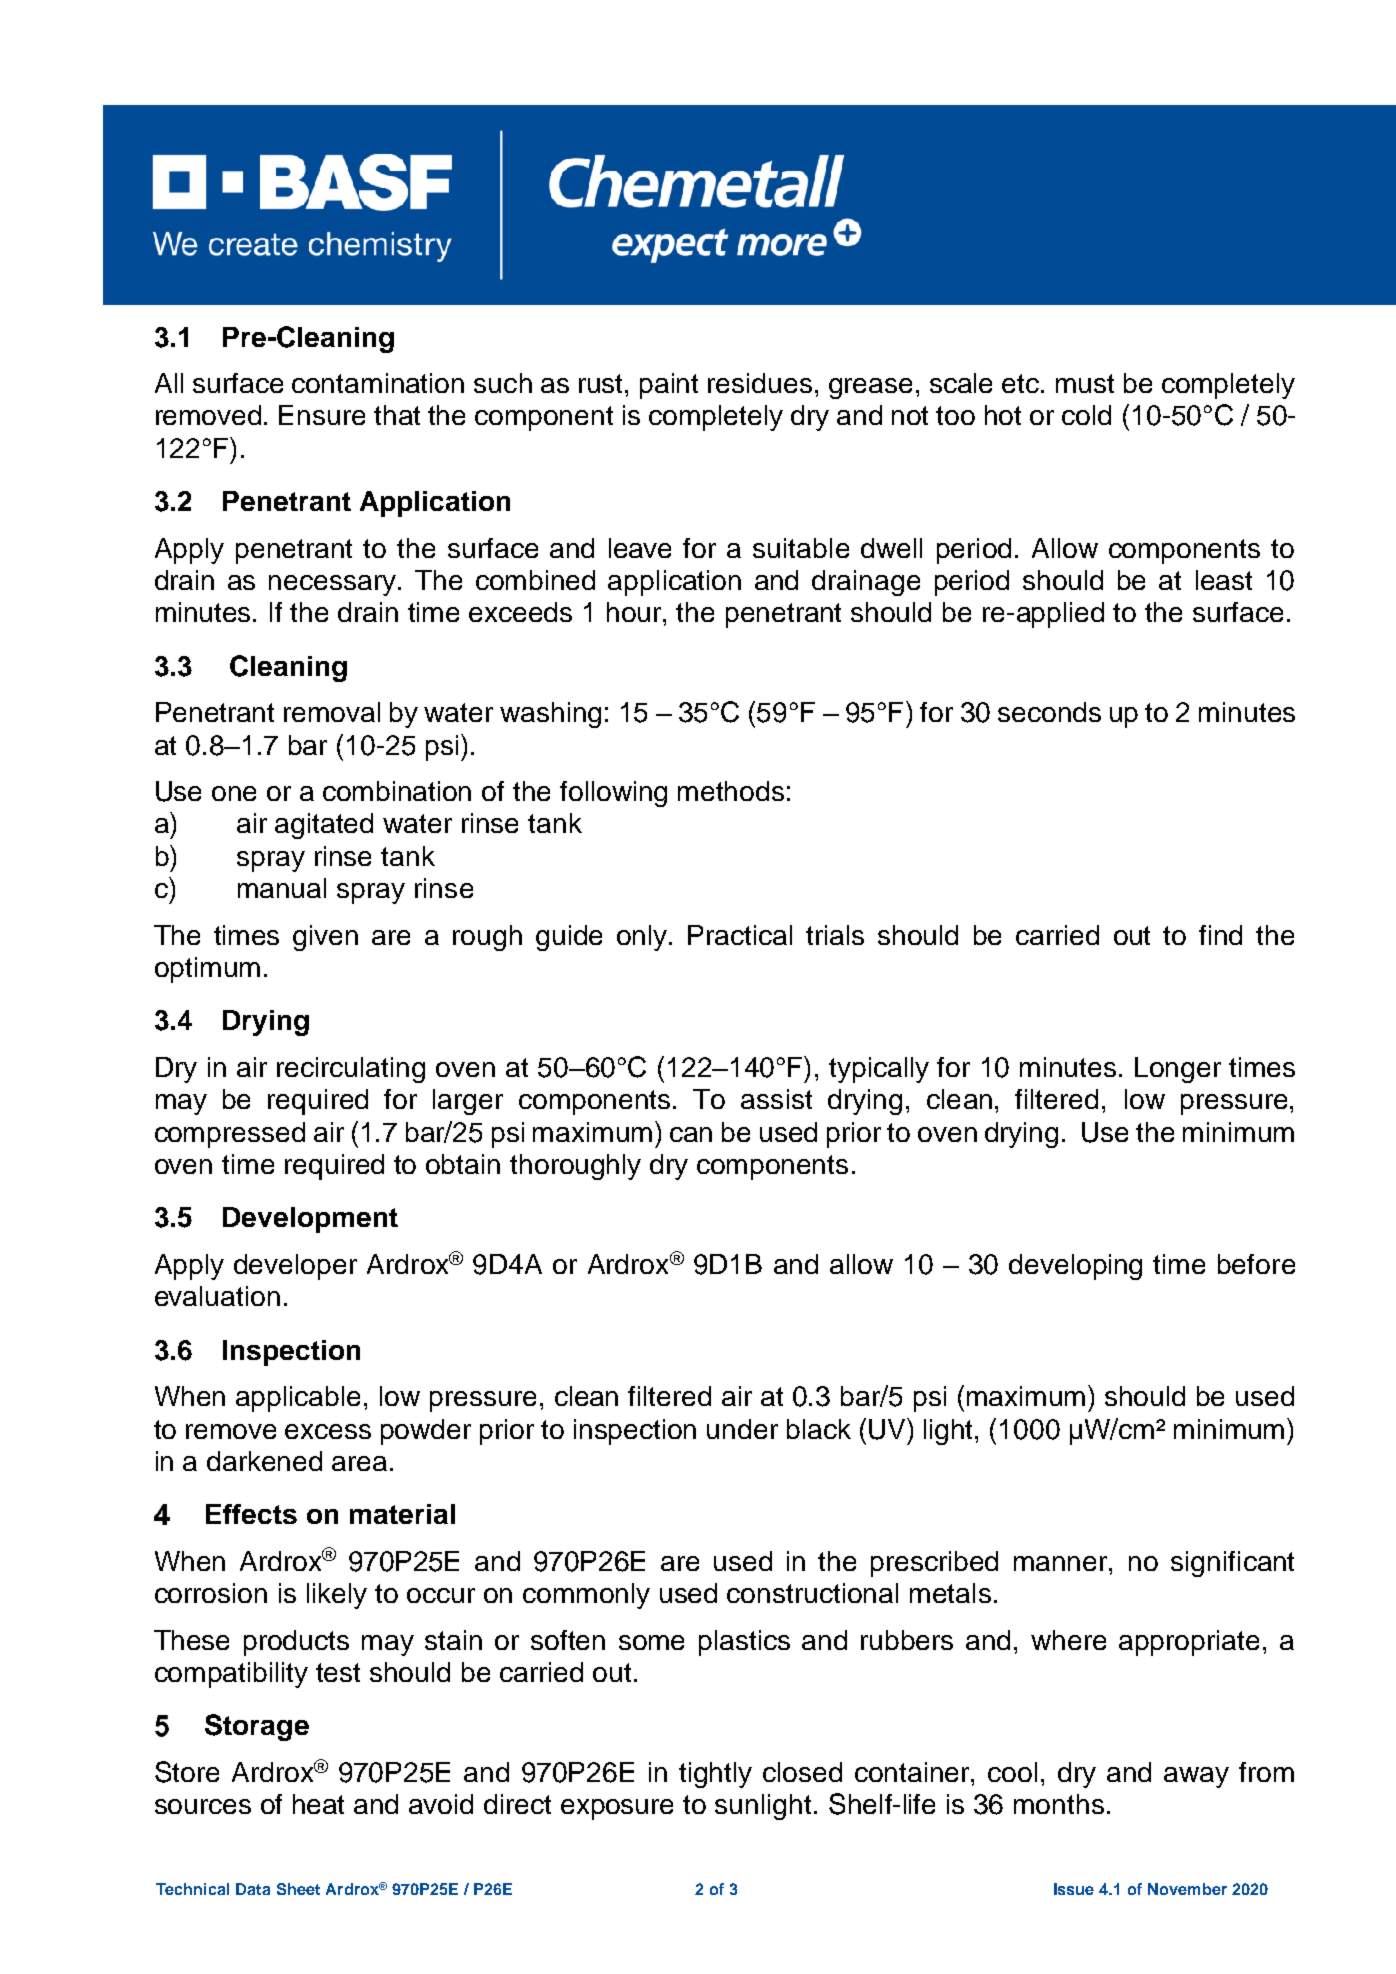 The width and height of the document is (1396, 1974). Describe the element at coordinates (742, 1429) in the document. I see `under` at that location.
